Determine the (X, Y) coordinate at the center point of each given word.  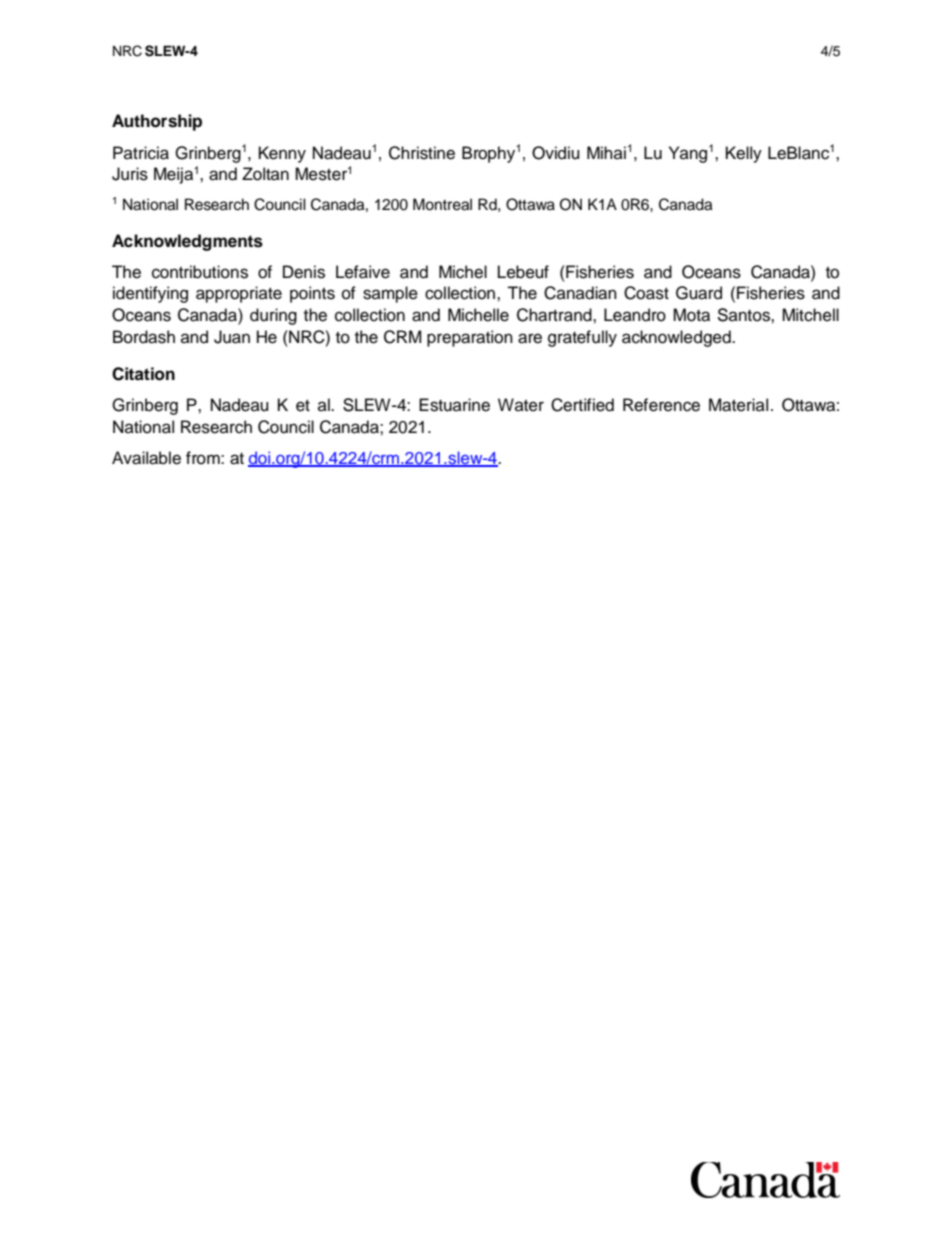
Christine (422, 153)
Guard (699, 293)
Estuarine (454, 405)
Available (146, 458)
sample (390, 294)
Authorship (157, 122)
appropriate (239, 294)
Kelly (744, 154)
